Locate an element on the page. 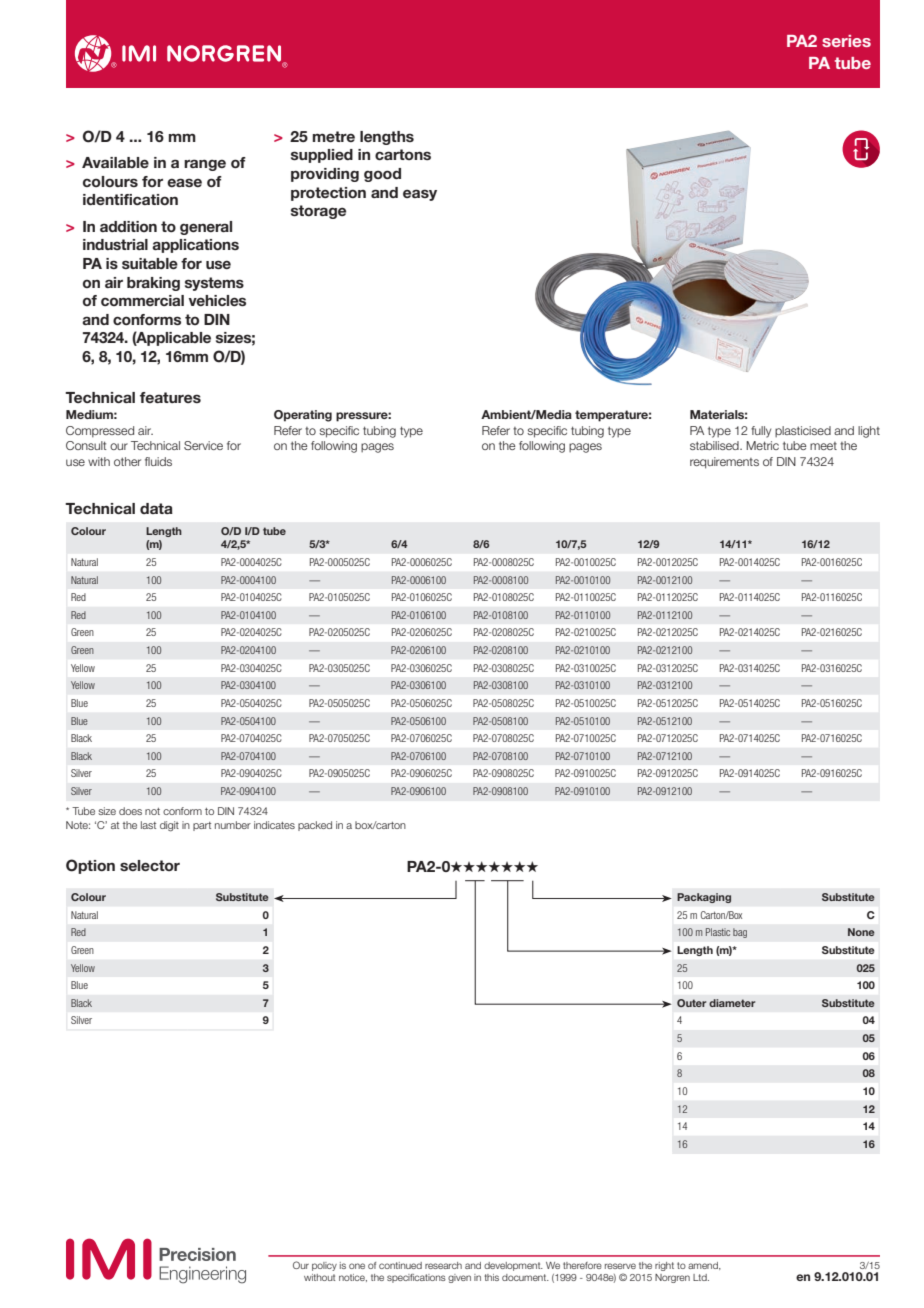 The height and width of the document is (1308, 924). fully is located at coordinates (761, 432).
